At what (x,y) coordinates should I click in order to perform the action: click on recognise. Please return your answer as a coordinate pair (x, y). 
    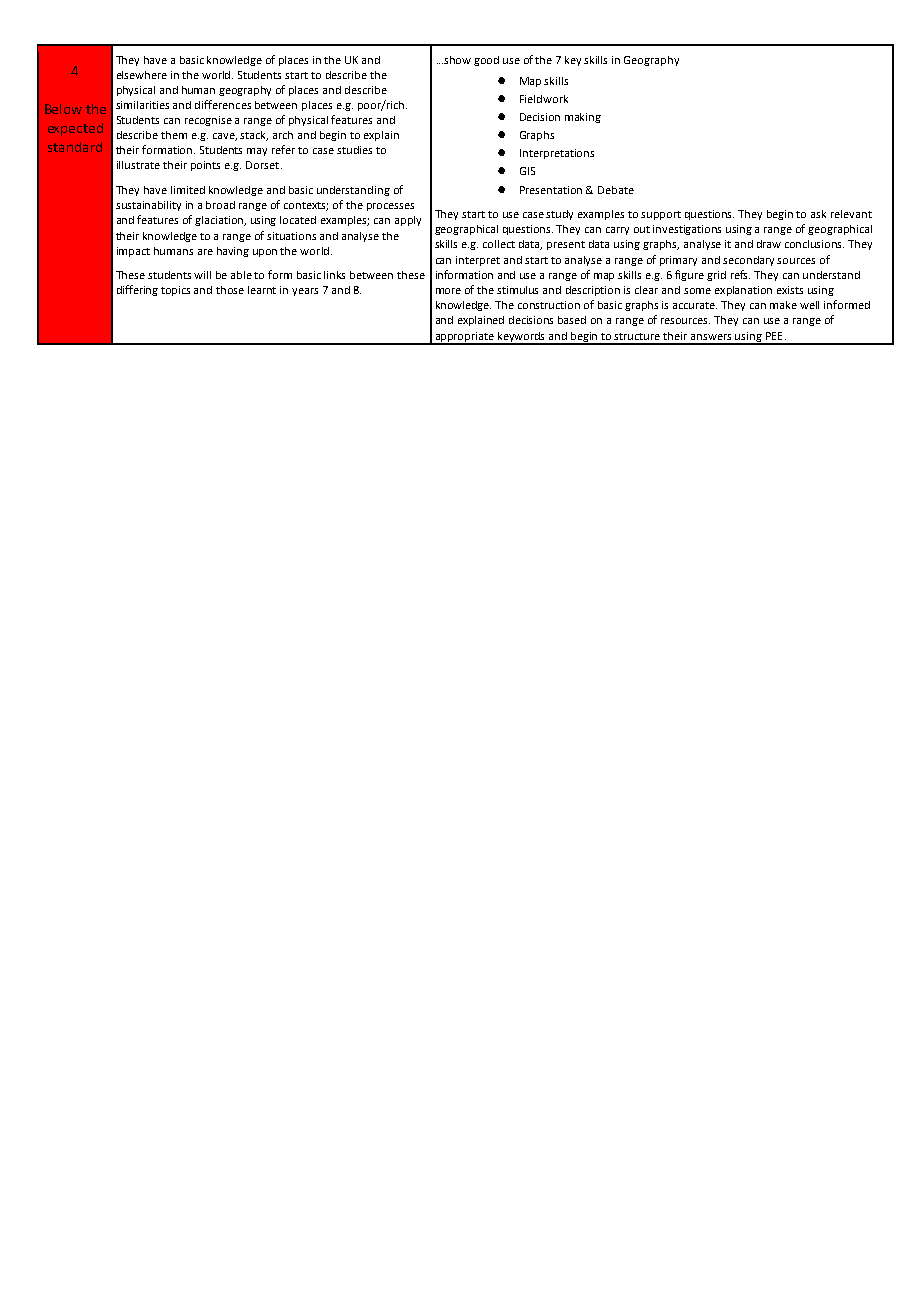
    Looking at the image, I should click on (208, 121).
